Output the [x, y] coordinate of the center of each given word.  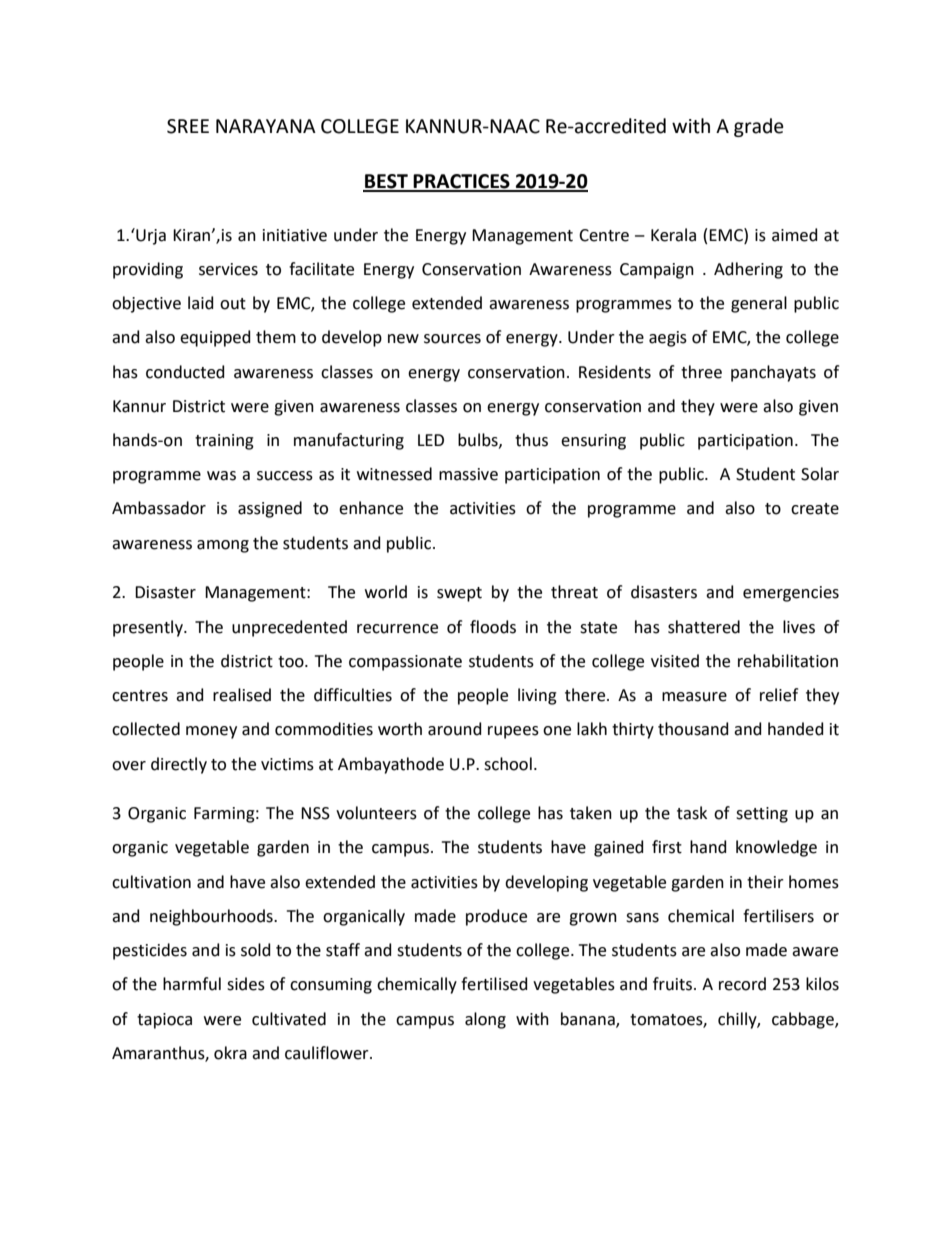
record [742, 984]
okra [230, 1053]
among [223, 546]
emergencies [791, 594]
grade [759, 127]
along [485, 1020]
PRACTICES [462, 182]
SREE [188, 126]
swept [459, 594]
